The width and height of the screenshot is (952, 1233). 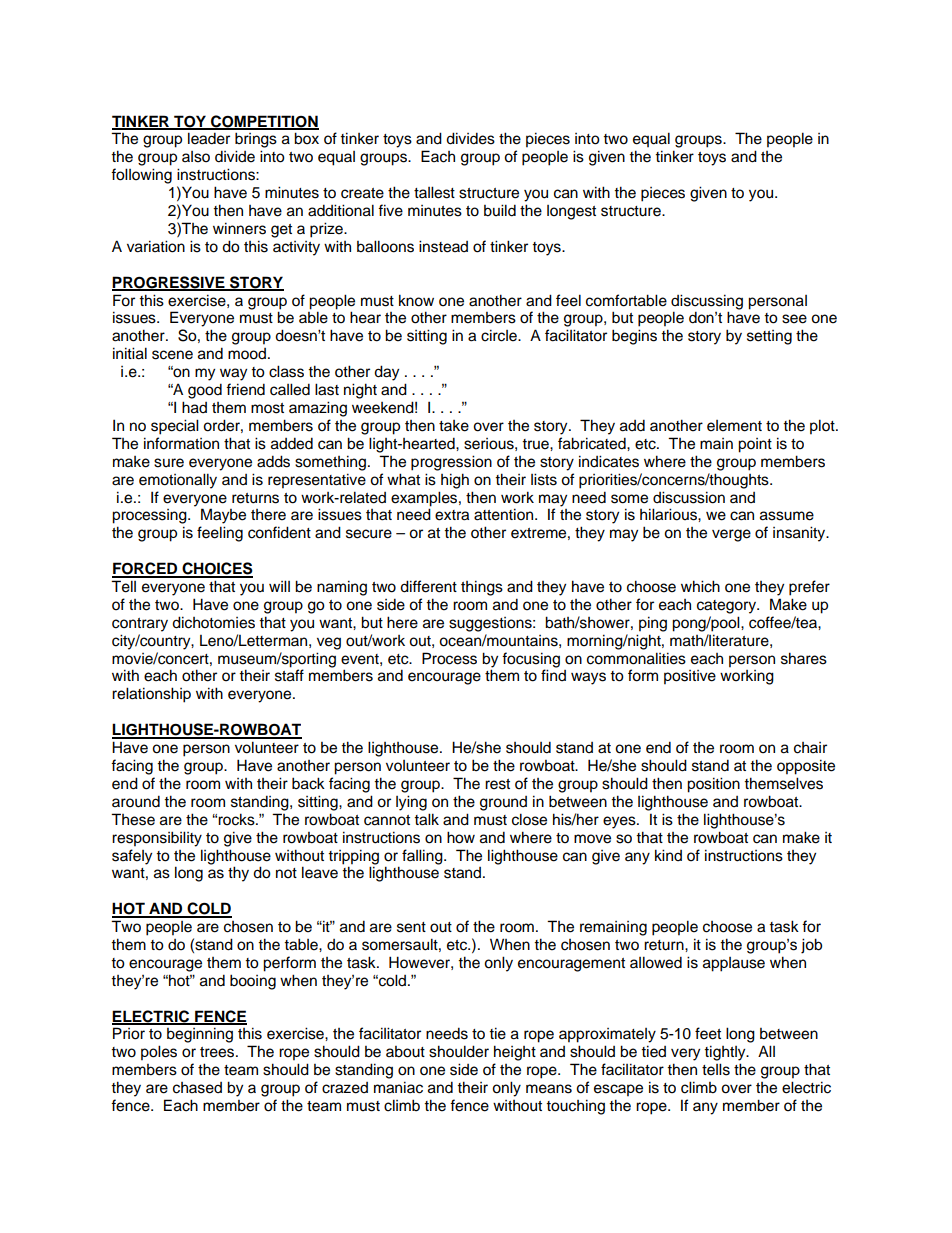 What do you see at coordinates (482, 588) in the screenshot?
I see `things` at bounding box center [482, 588].
